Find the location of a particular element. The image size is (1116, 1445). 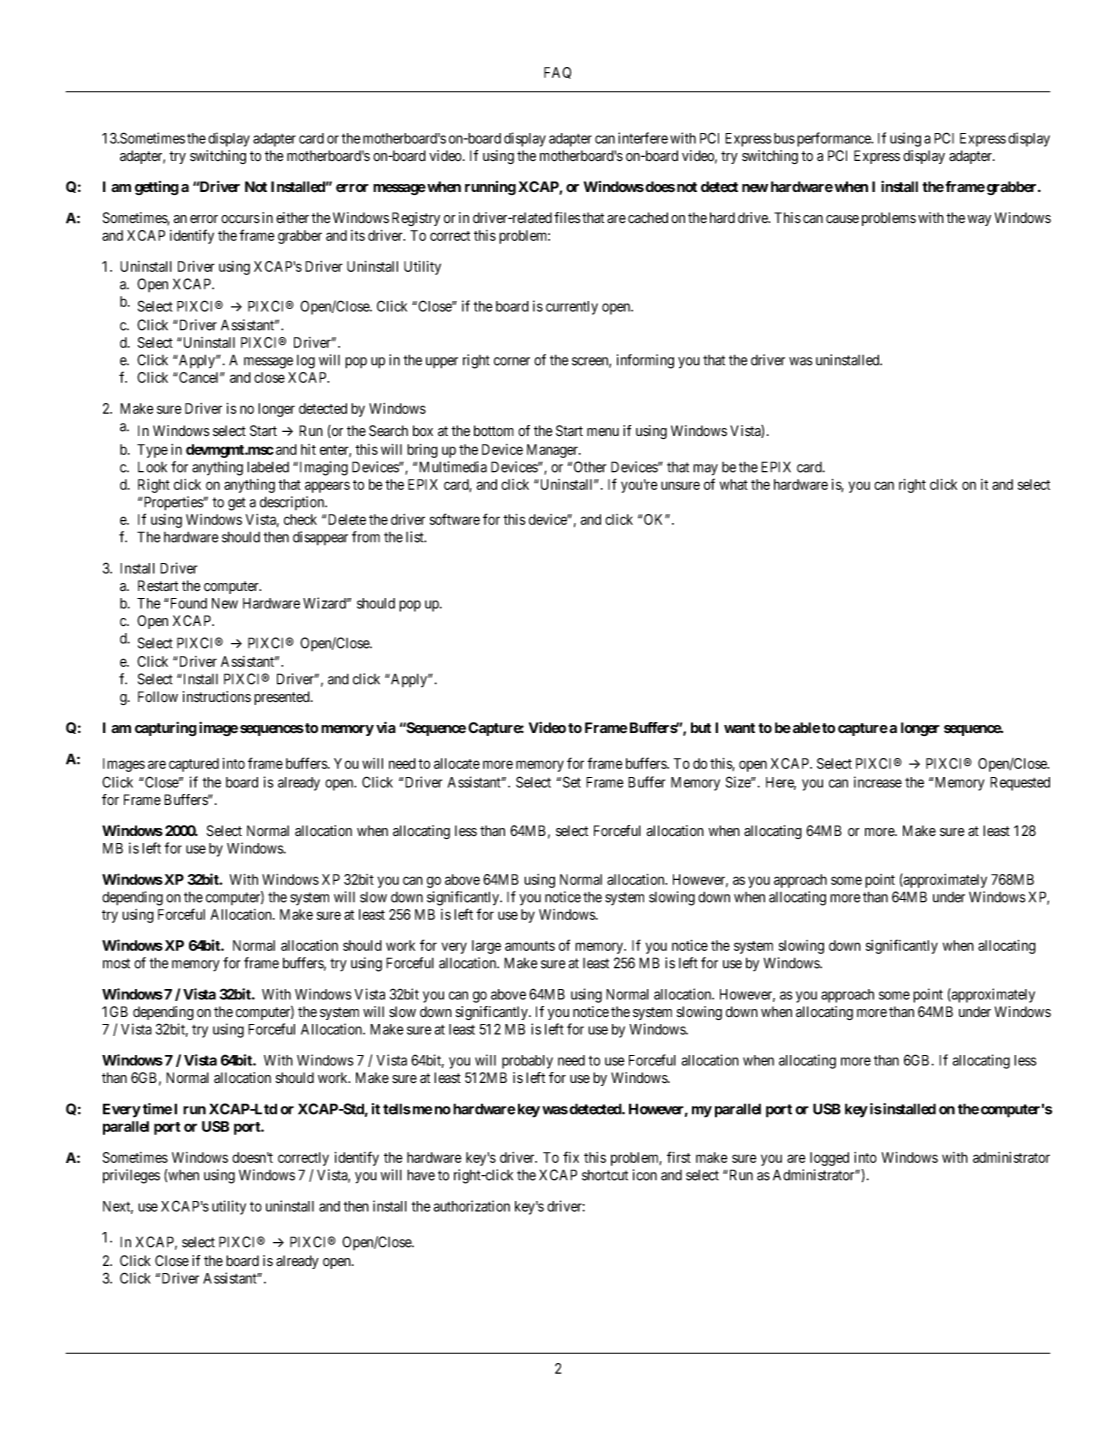

but is located at coordinates (701, 727).
